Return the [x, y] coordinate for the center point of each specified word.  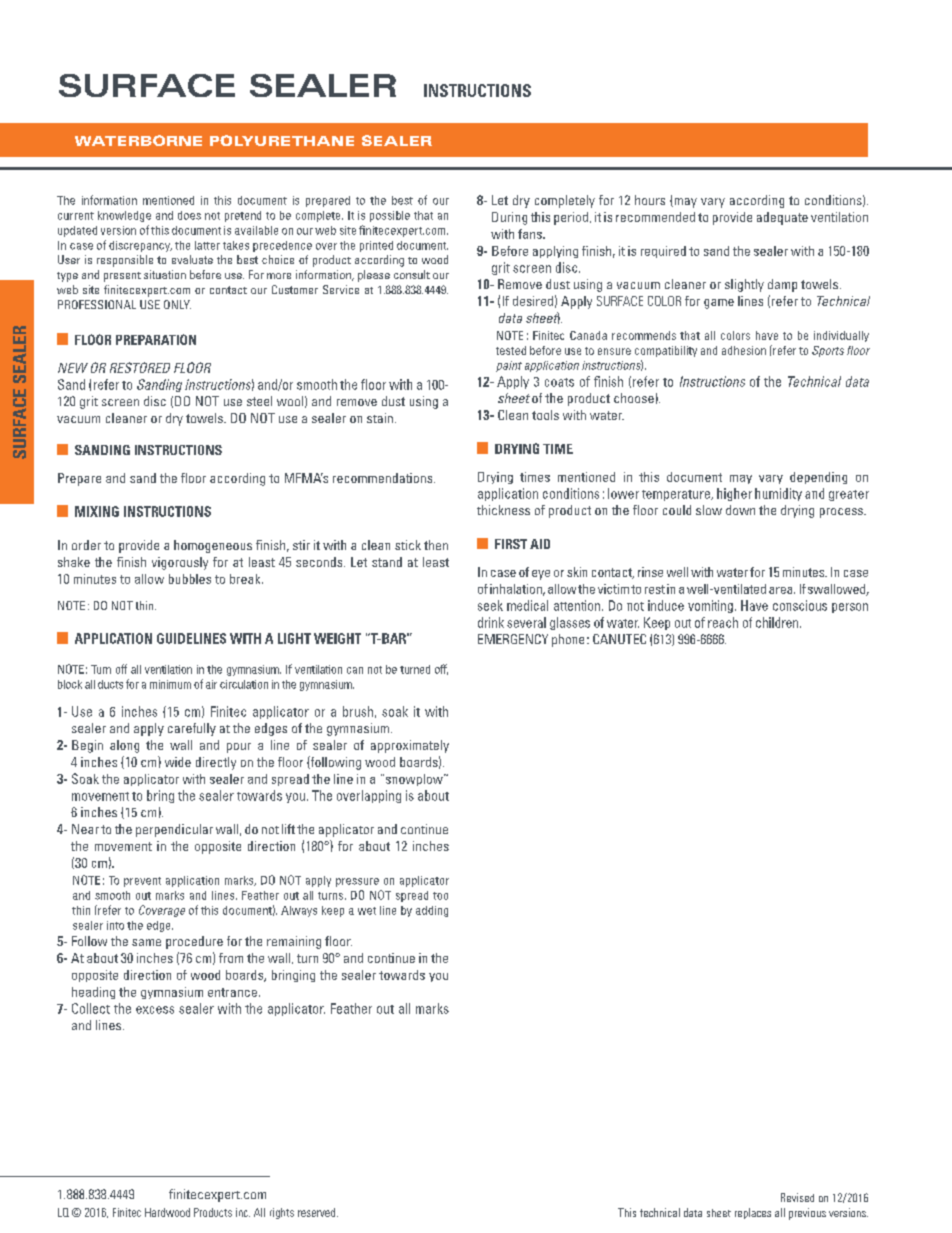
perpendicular [174, 830]
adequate [782, 218]
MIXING [97, 511]
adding [432, 911]
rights [282, 1213]
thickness [503, 510]
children [778, 622]
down [740, 510]
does [189, 215]
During [509, 218]
